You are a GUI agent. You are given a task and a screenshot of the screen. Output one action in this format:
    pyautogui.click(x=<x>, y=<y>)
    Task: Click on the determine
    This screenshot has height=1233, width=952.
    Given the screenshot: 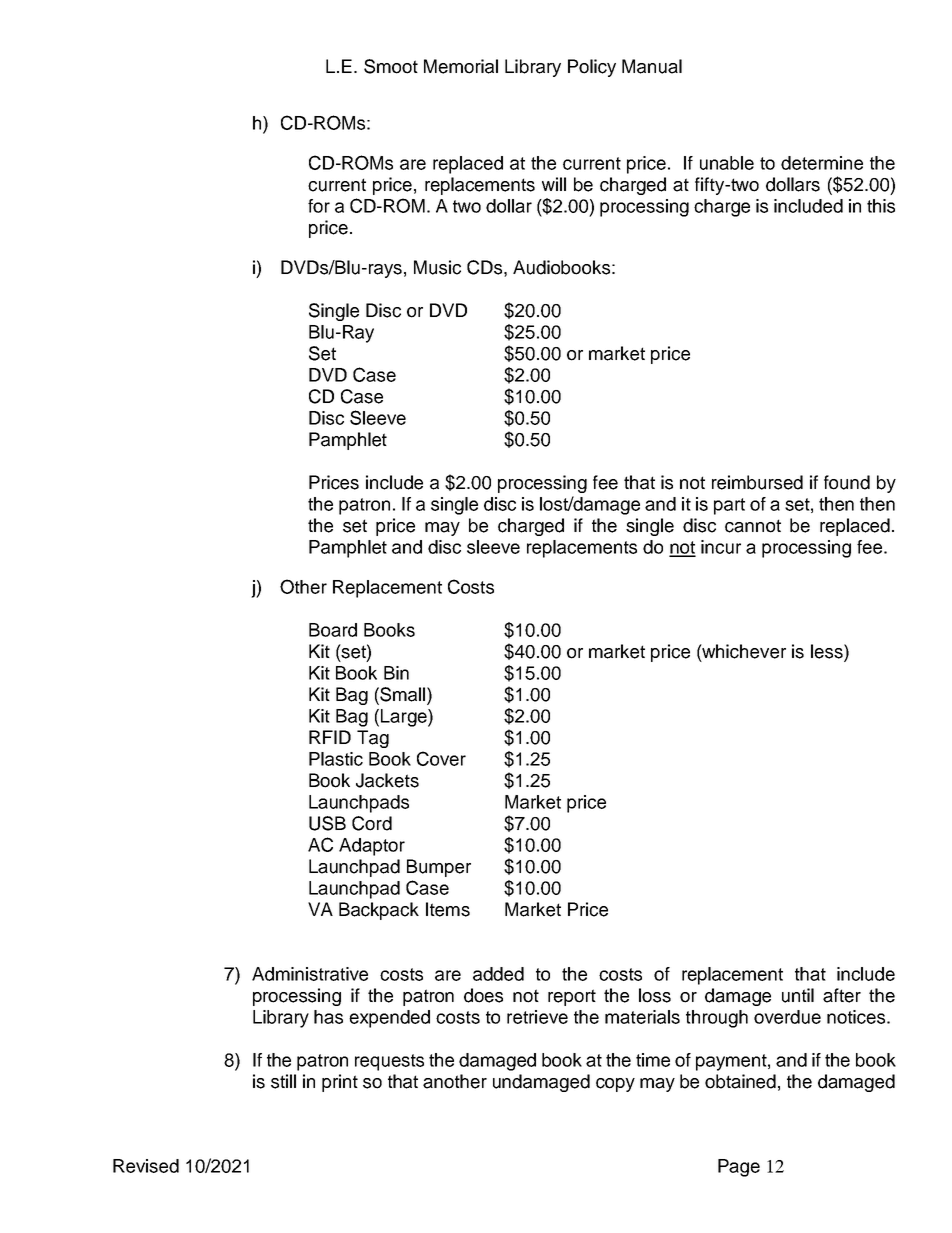 What is the action you would take?
    pyautogui.click(x=822, y=163)
